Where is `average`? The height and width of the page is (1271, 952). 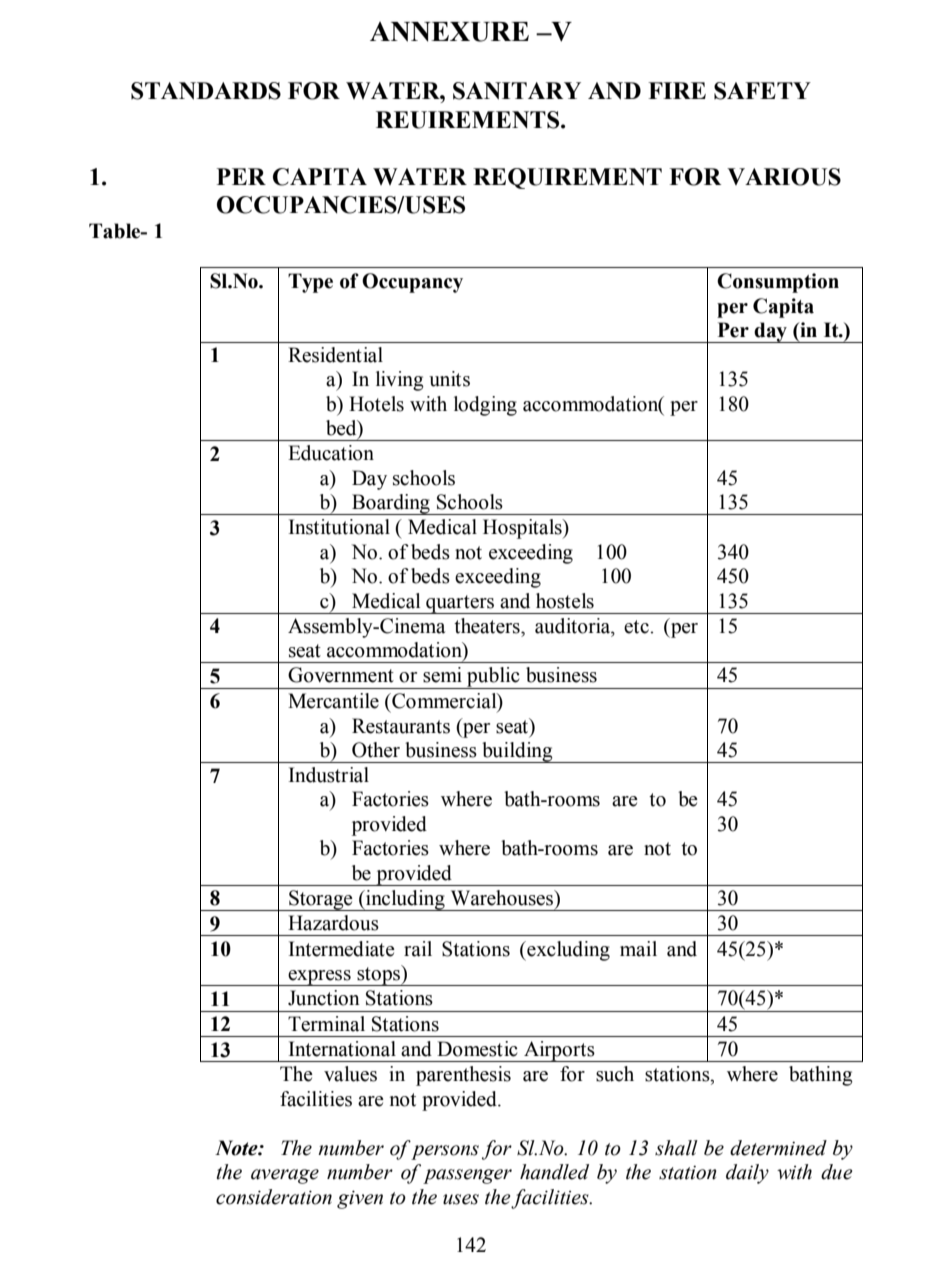 average is located at coordinates (285, 1176).
